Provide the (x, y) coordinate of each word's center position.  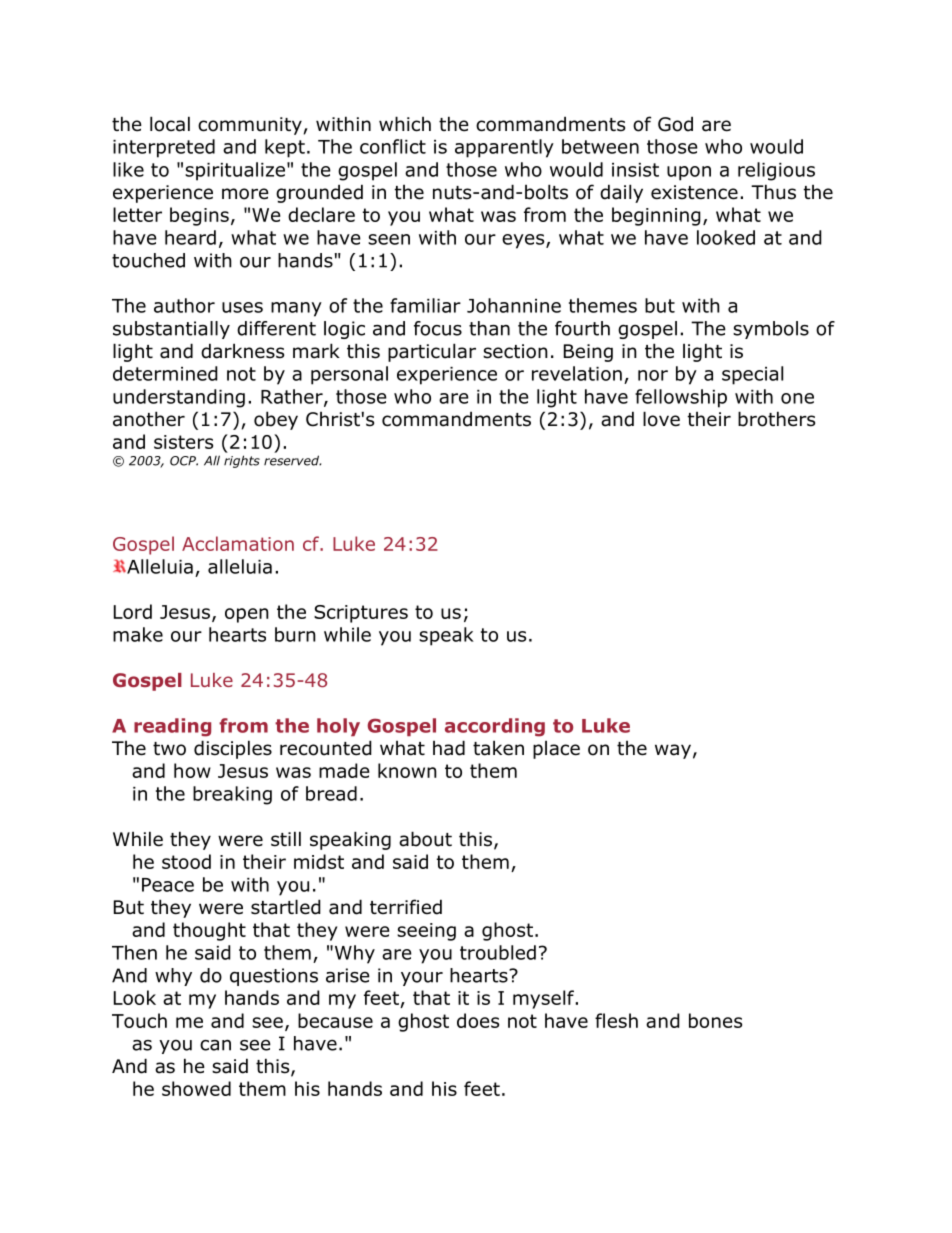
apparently (504, 148)
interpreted (164, 148)
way (673, 751)
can (215, 1045)
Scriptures (361, 614)
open (247, 615)
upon (689, 173)
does (478, 1020)
